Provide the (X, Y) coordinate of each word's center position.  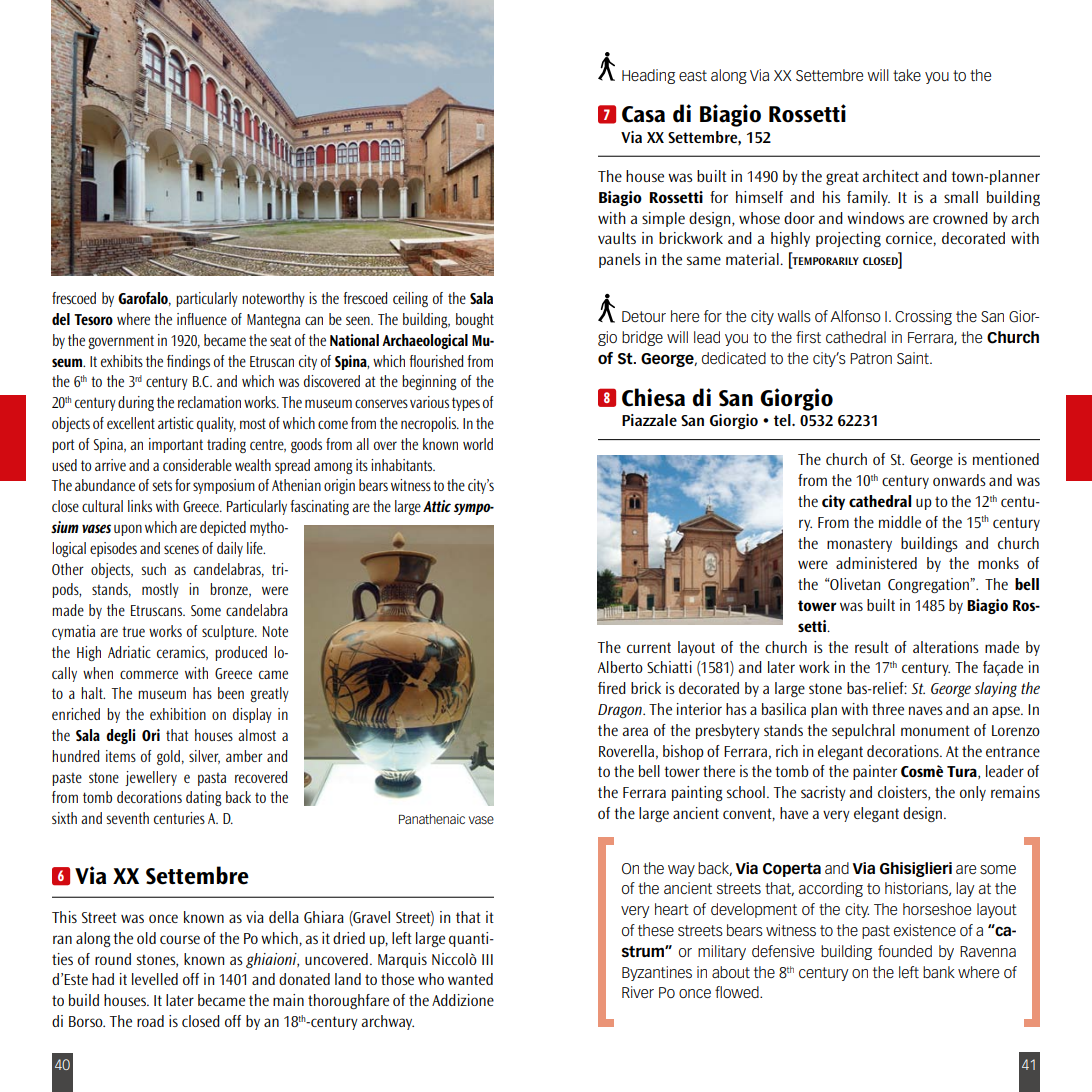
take (907, 75)
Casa (643, 114)
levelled (155, 979)
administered (876, 563)
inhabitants (403, 465)
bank (939, 972)
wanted (470, 979)
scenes (181, 549)
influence (202, 319)
